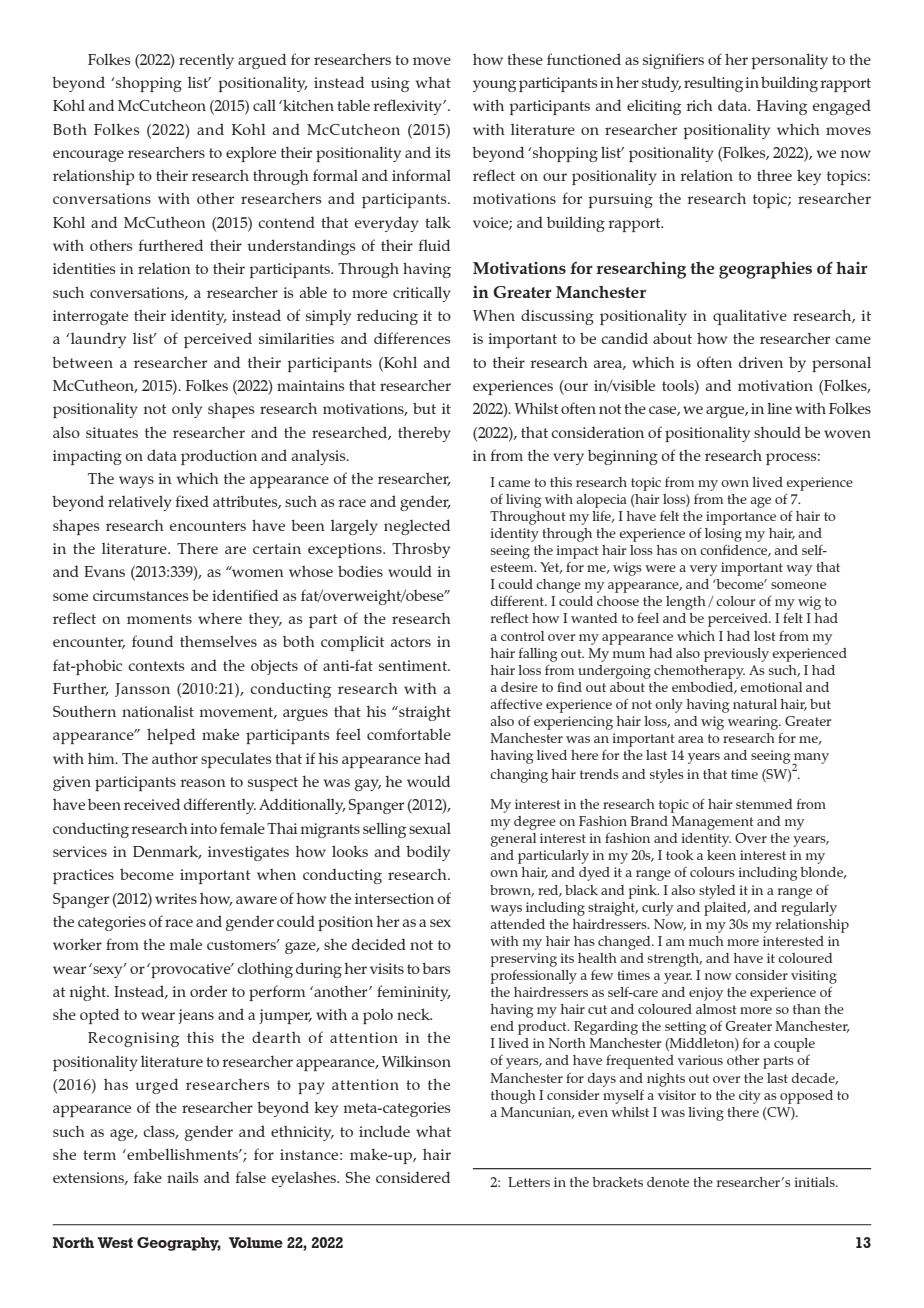  I want to click on fake, so click(148, 1177).
